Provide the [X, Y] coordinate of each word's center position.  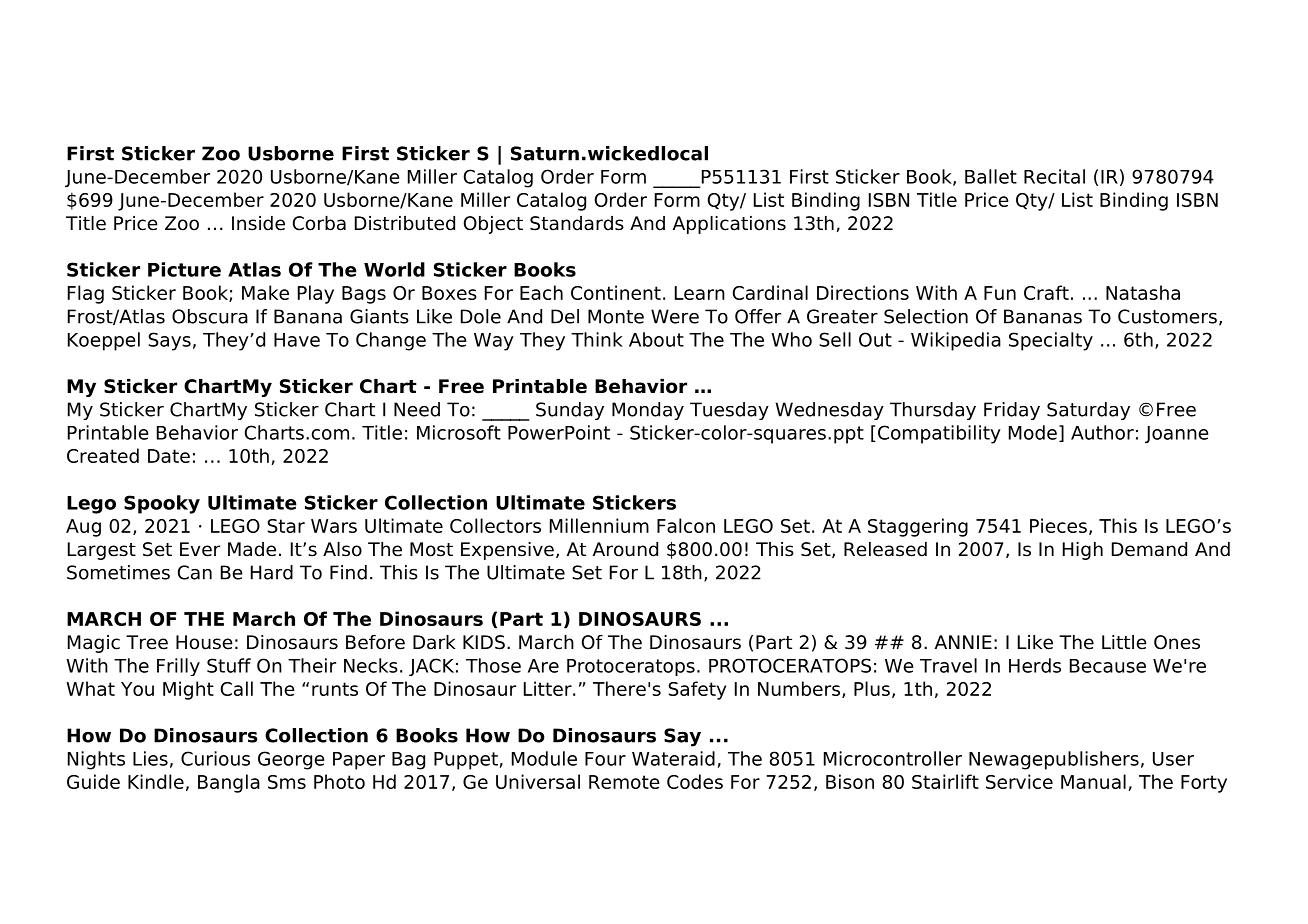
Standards [577, 223]
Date [169, 456]
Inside [258, 223]
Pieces [1058, 525]
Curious [215, 758]
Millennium [599, 525]
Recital [1054, 176]
